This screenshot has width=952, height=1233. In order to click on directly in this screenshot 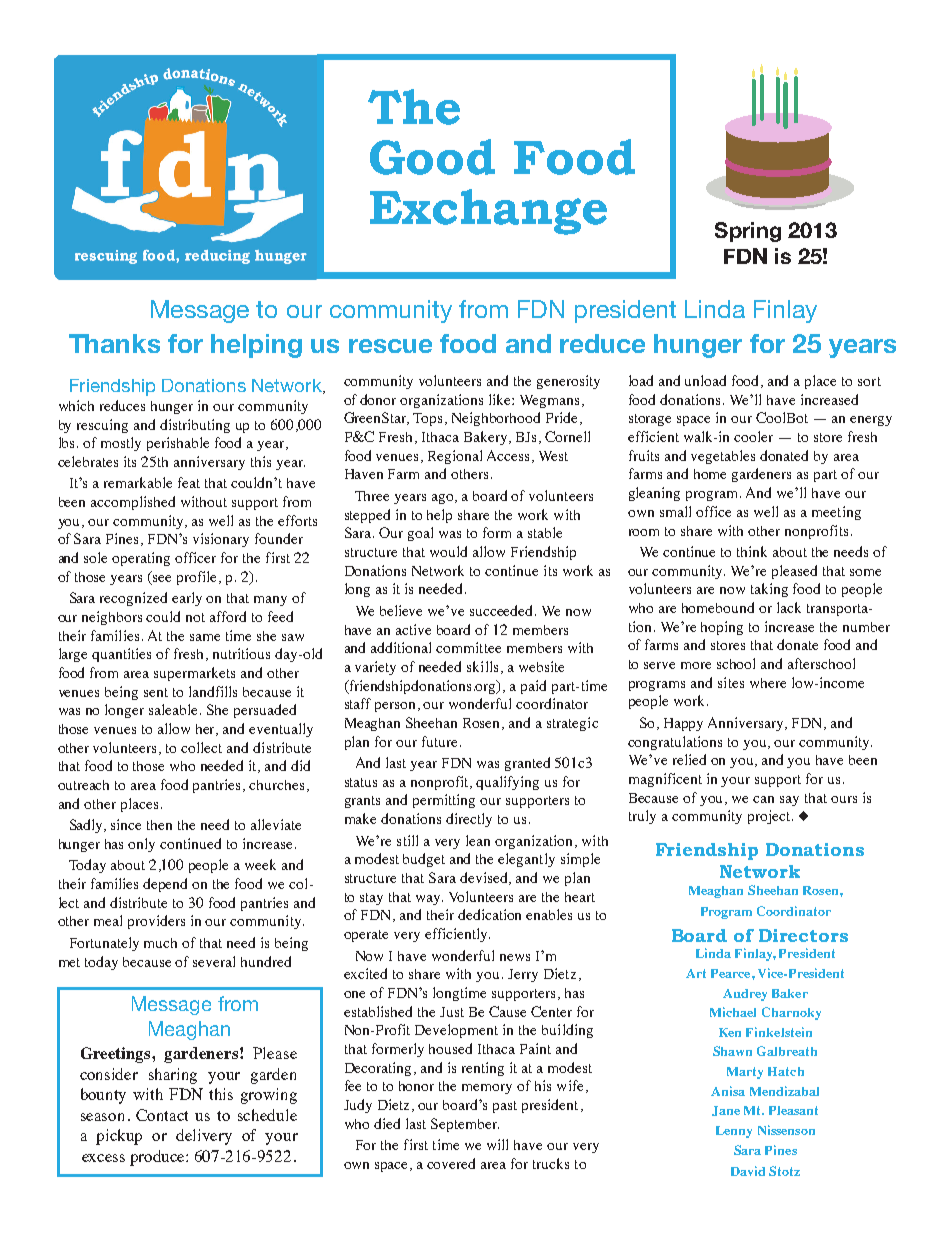, I will do `click(469, 820)`.
